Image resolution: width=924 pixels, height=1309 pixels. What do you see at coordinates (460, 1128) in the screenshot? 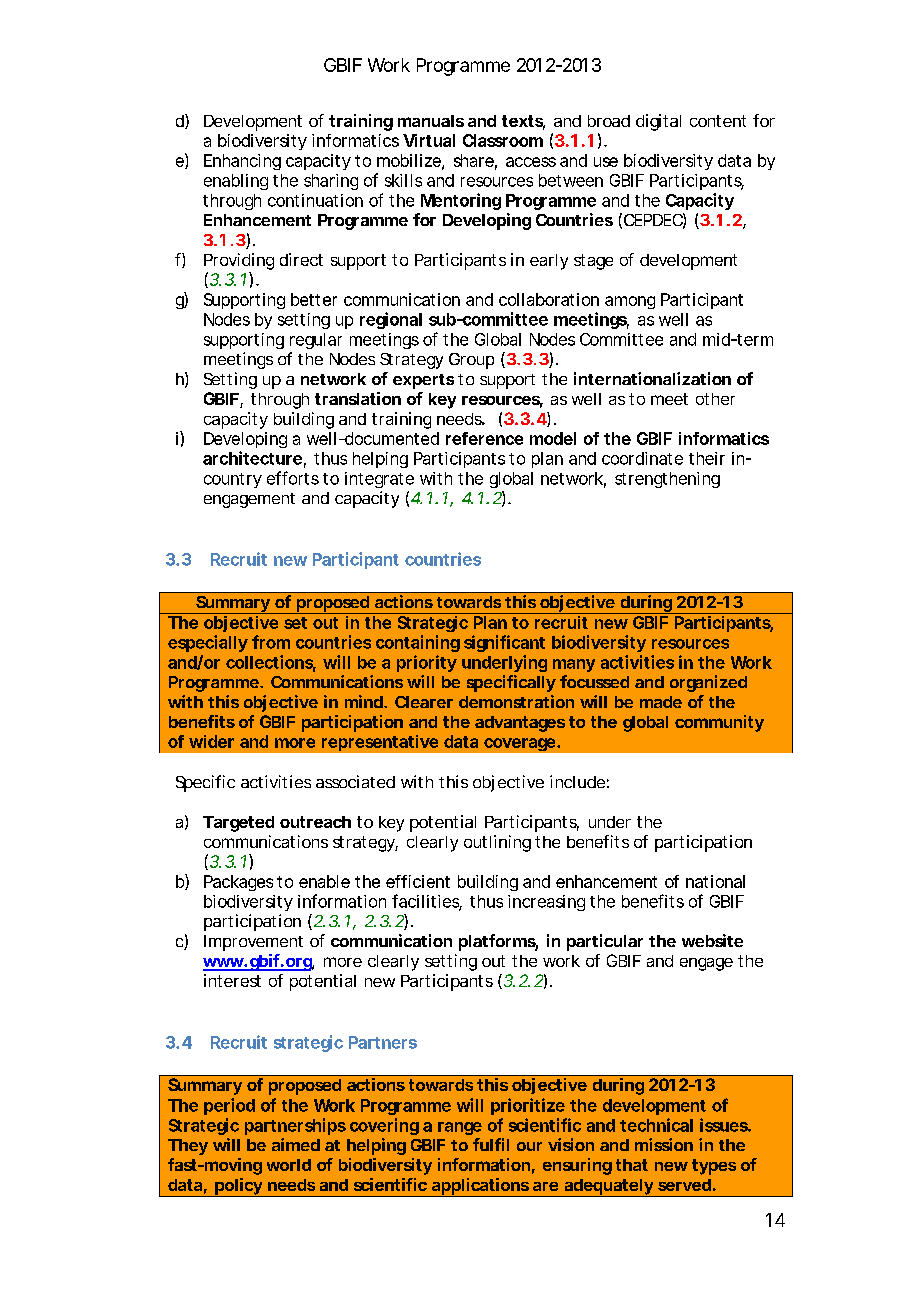
I see `range` at bounding box center [460, 1128].
